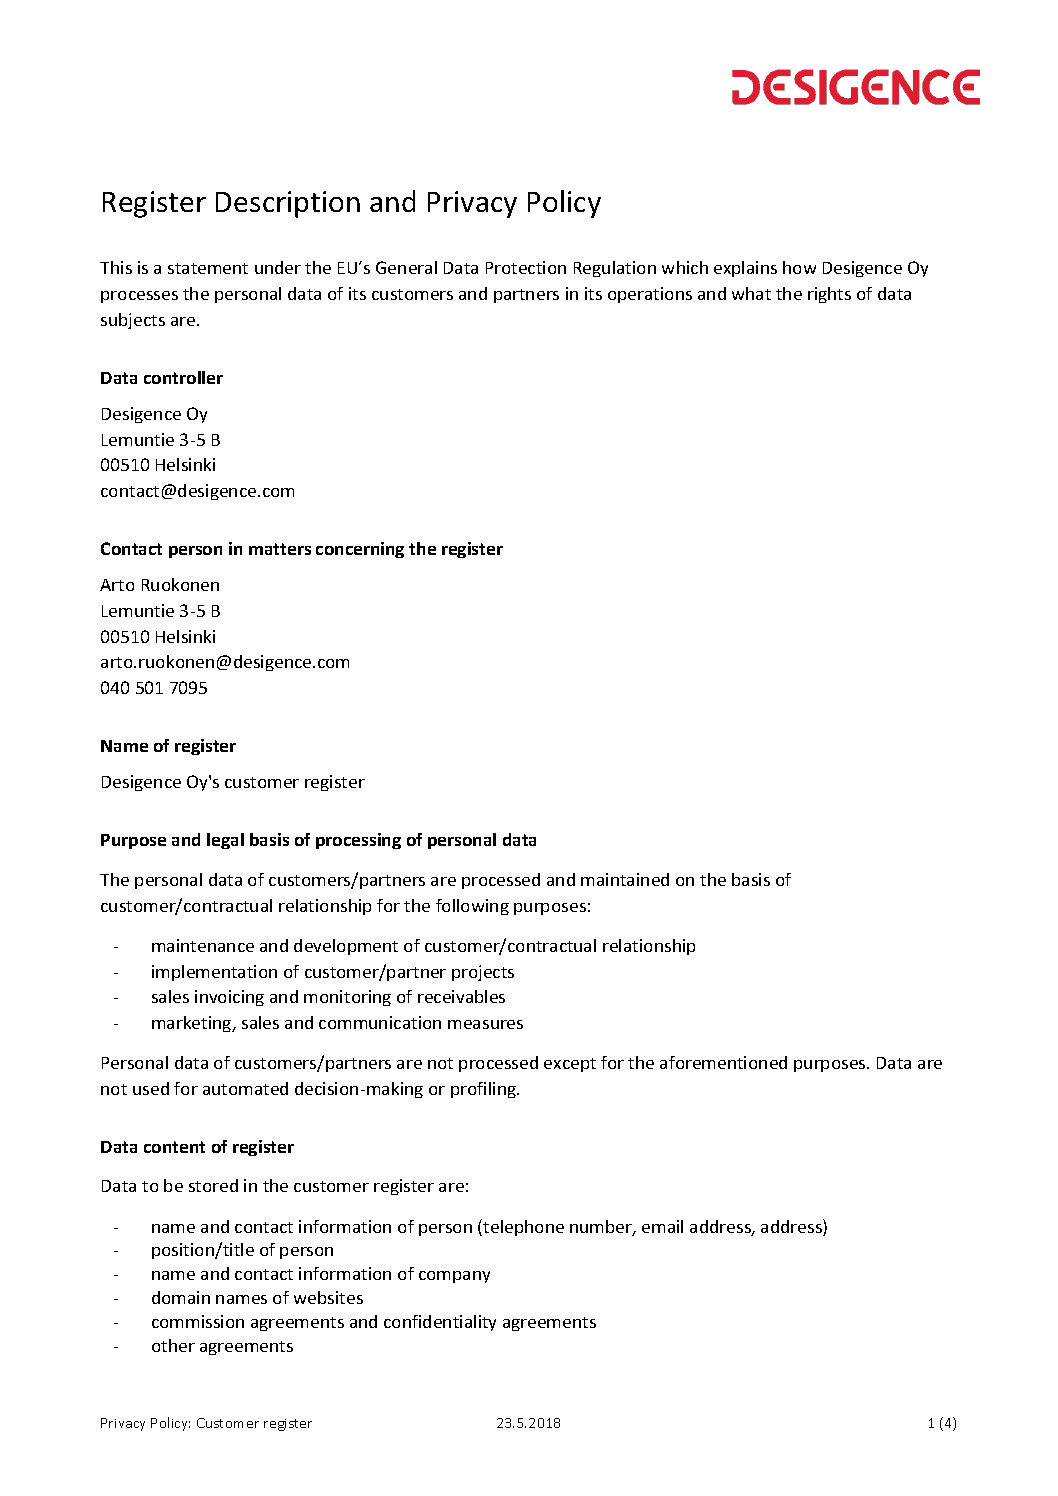  Describe the element at coordinates (745, 269) in the screenshot. I see `explains` at that location.
